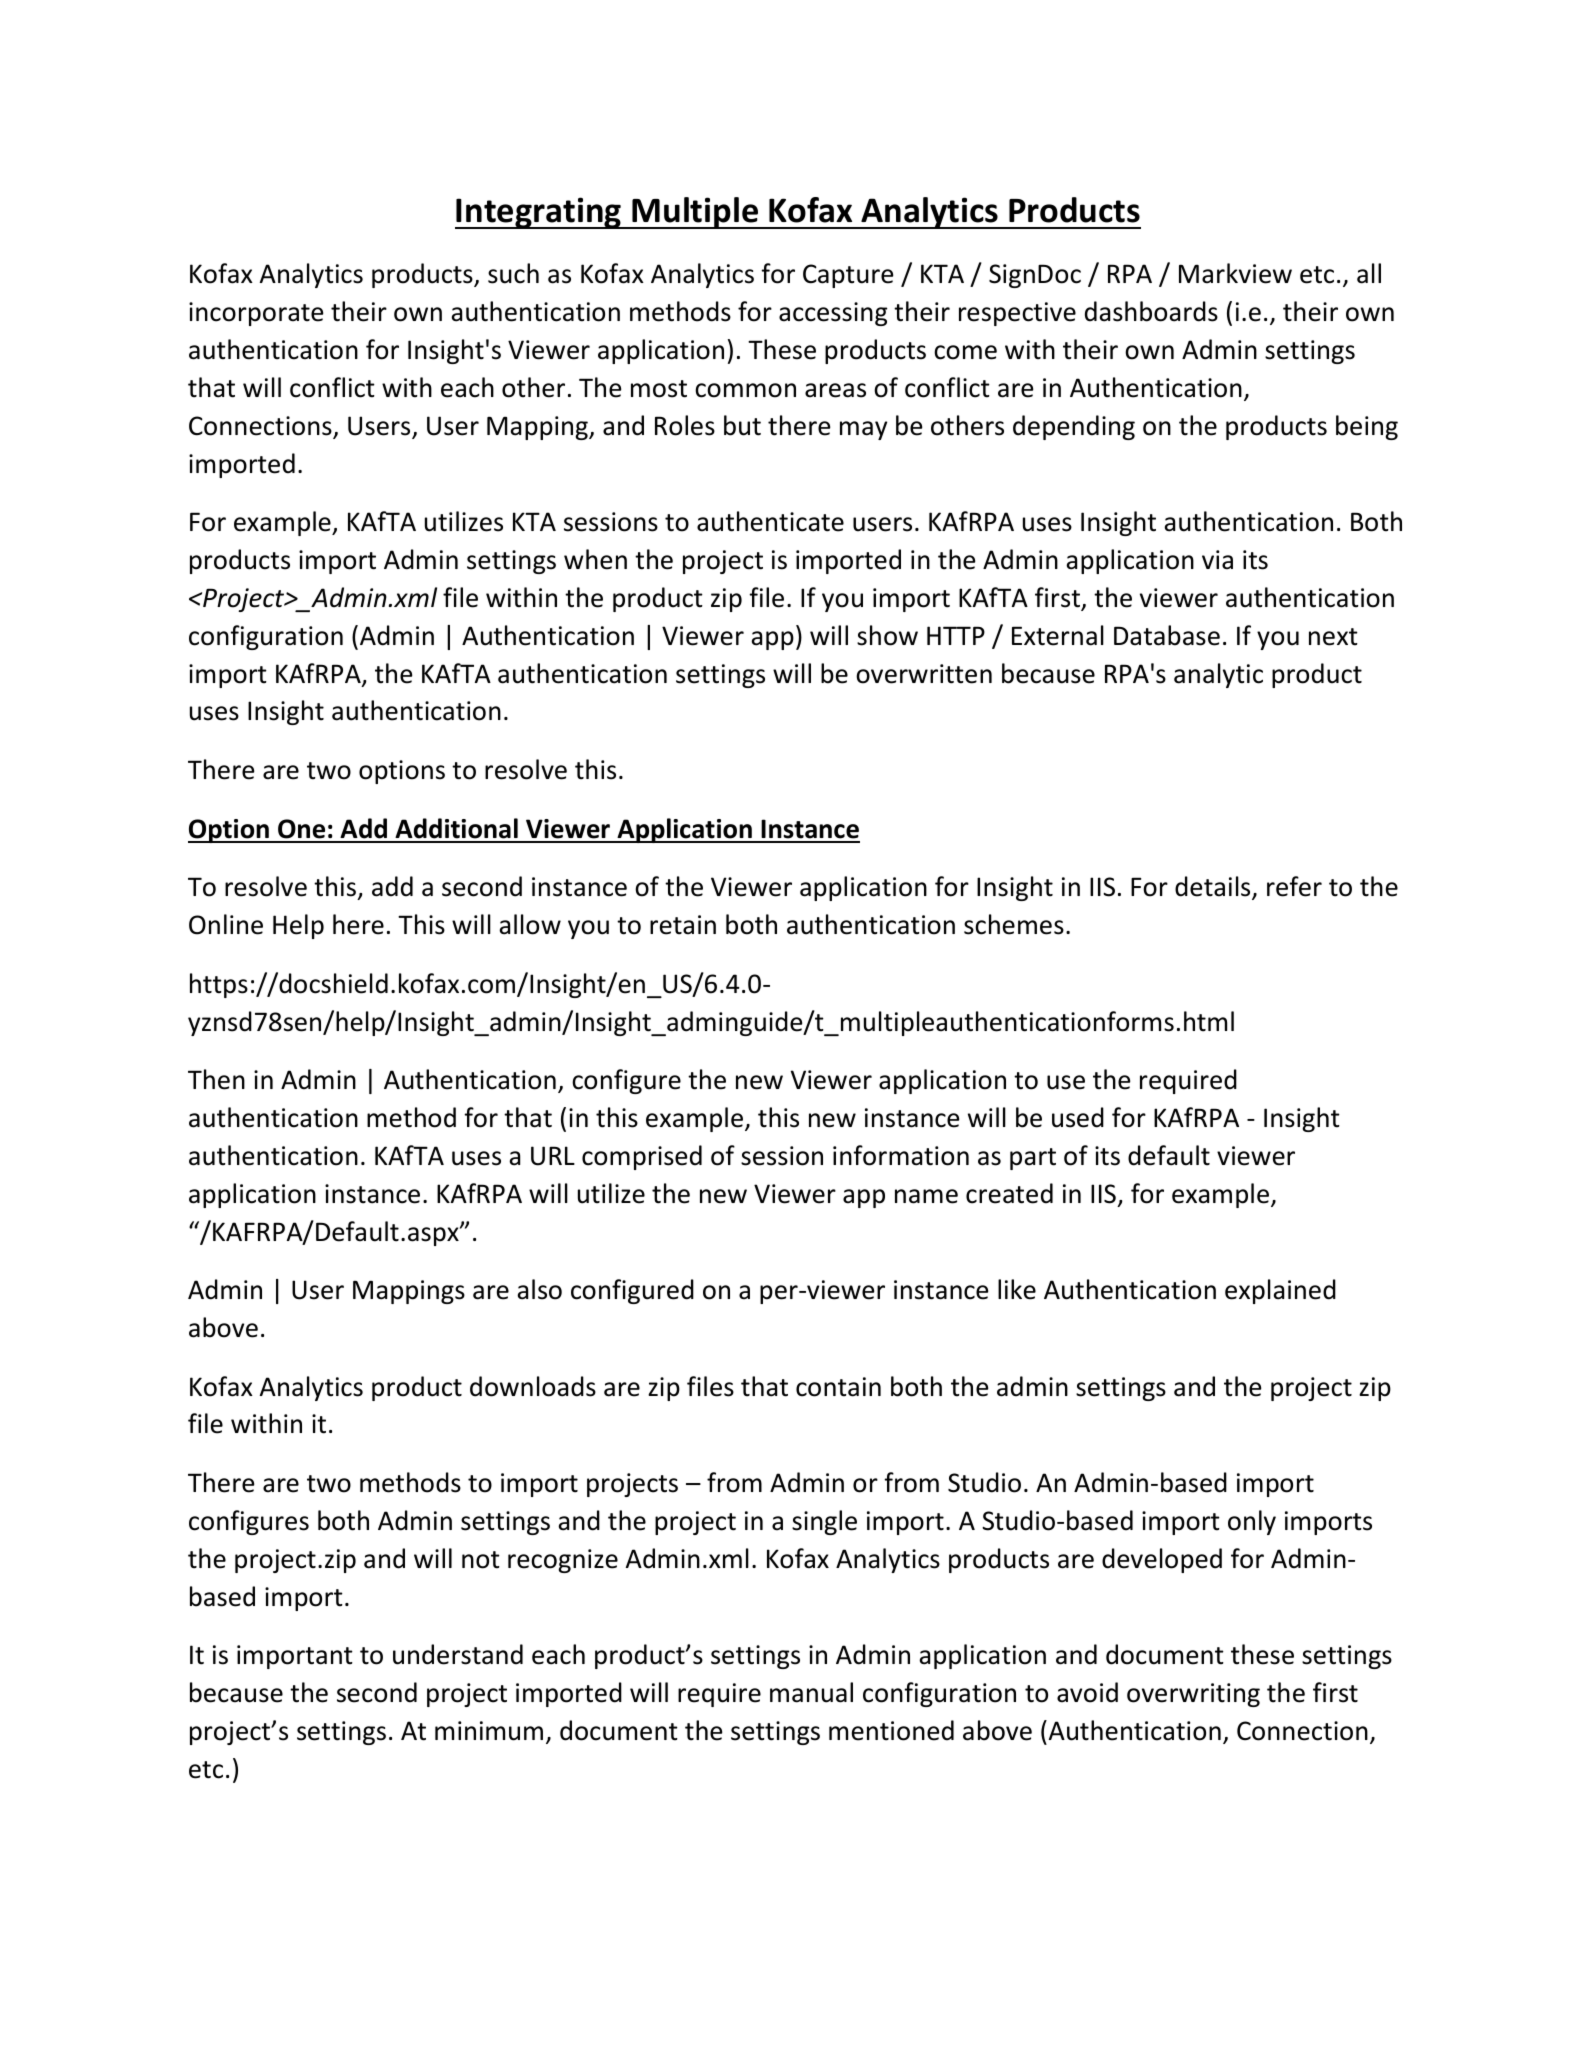 The height and width of the screenshot is (2066, 1596). Describe the element at coordinates (887, 635) in the screenshot. I see `show` at that location.
